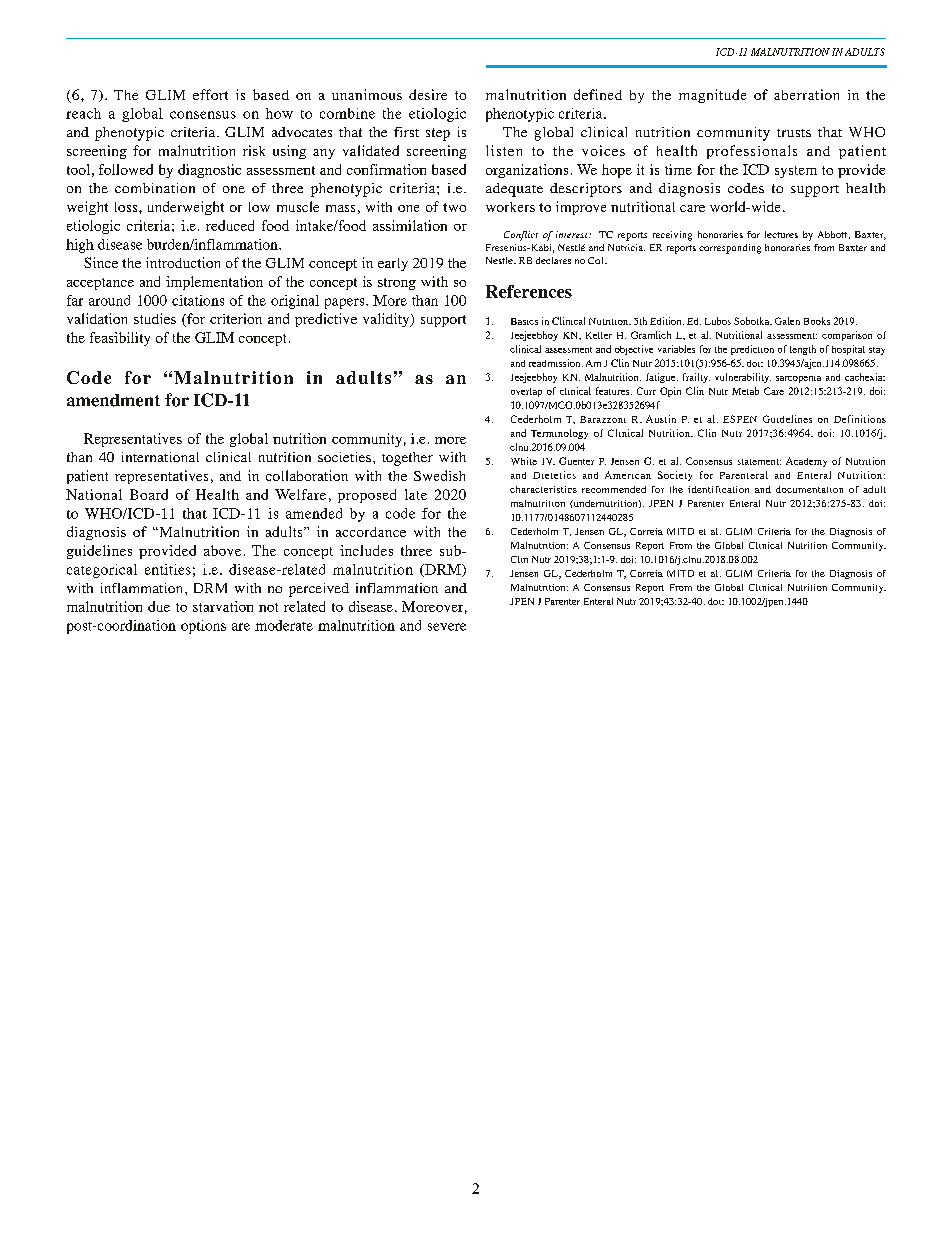 The width and height of the image is (952, 1233). Describe the element at coordinates (740, 419) in the image. I see `ESPEN` at that location.
